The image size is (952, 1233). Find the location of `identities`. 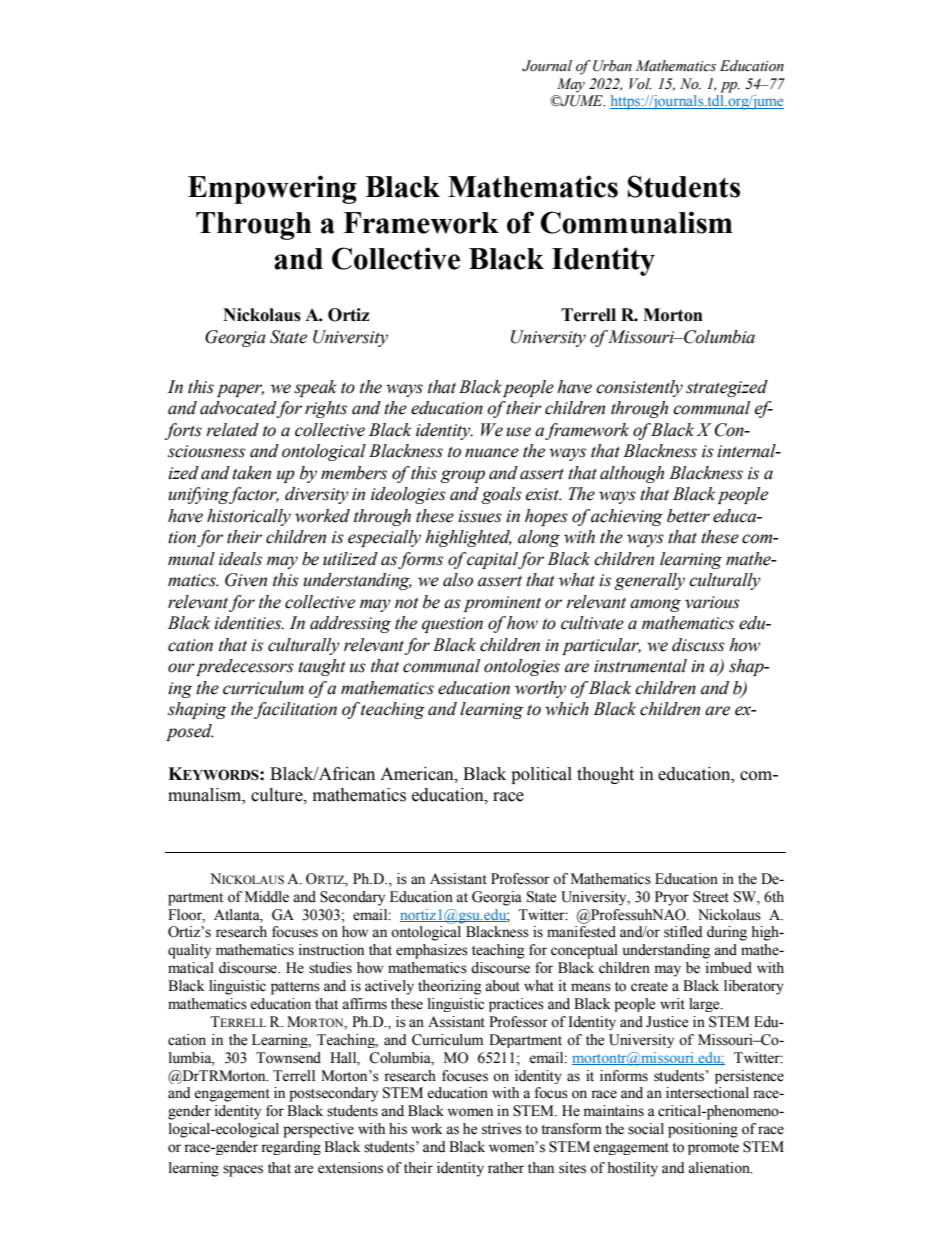

identities is located at coordinates (249, 623).
